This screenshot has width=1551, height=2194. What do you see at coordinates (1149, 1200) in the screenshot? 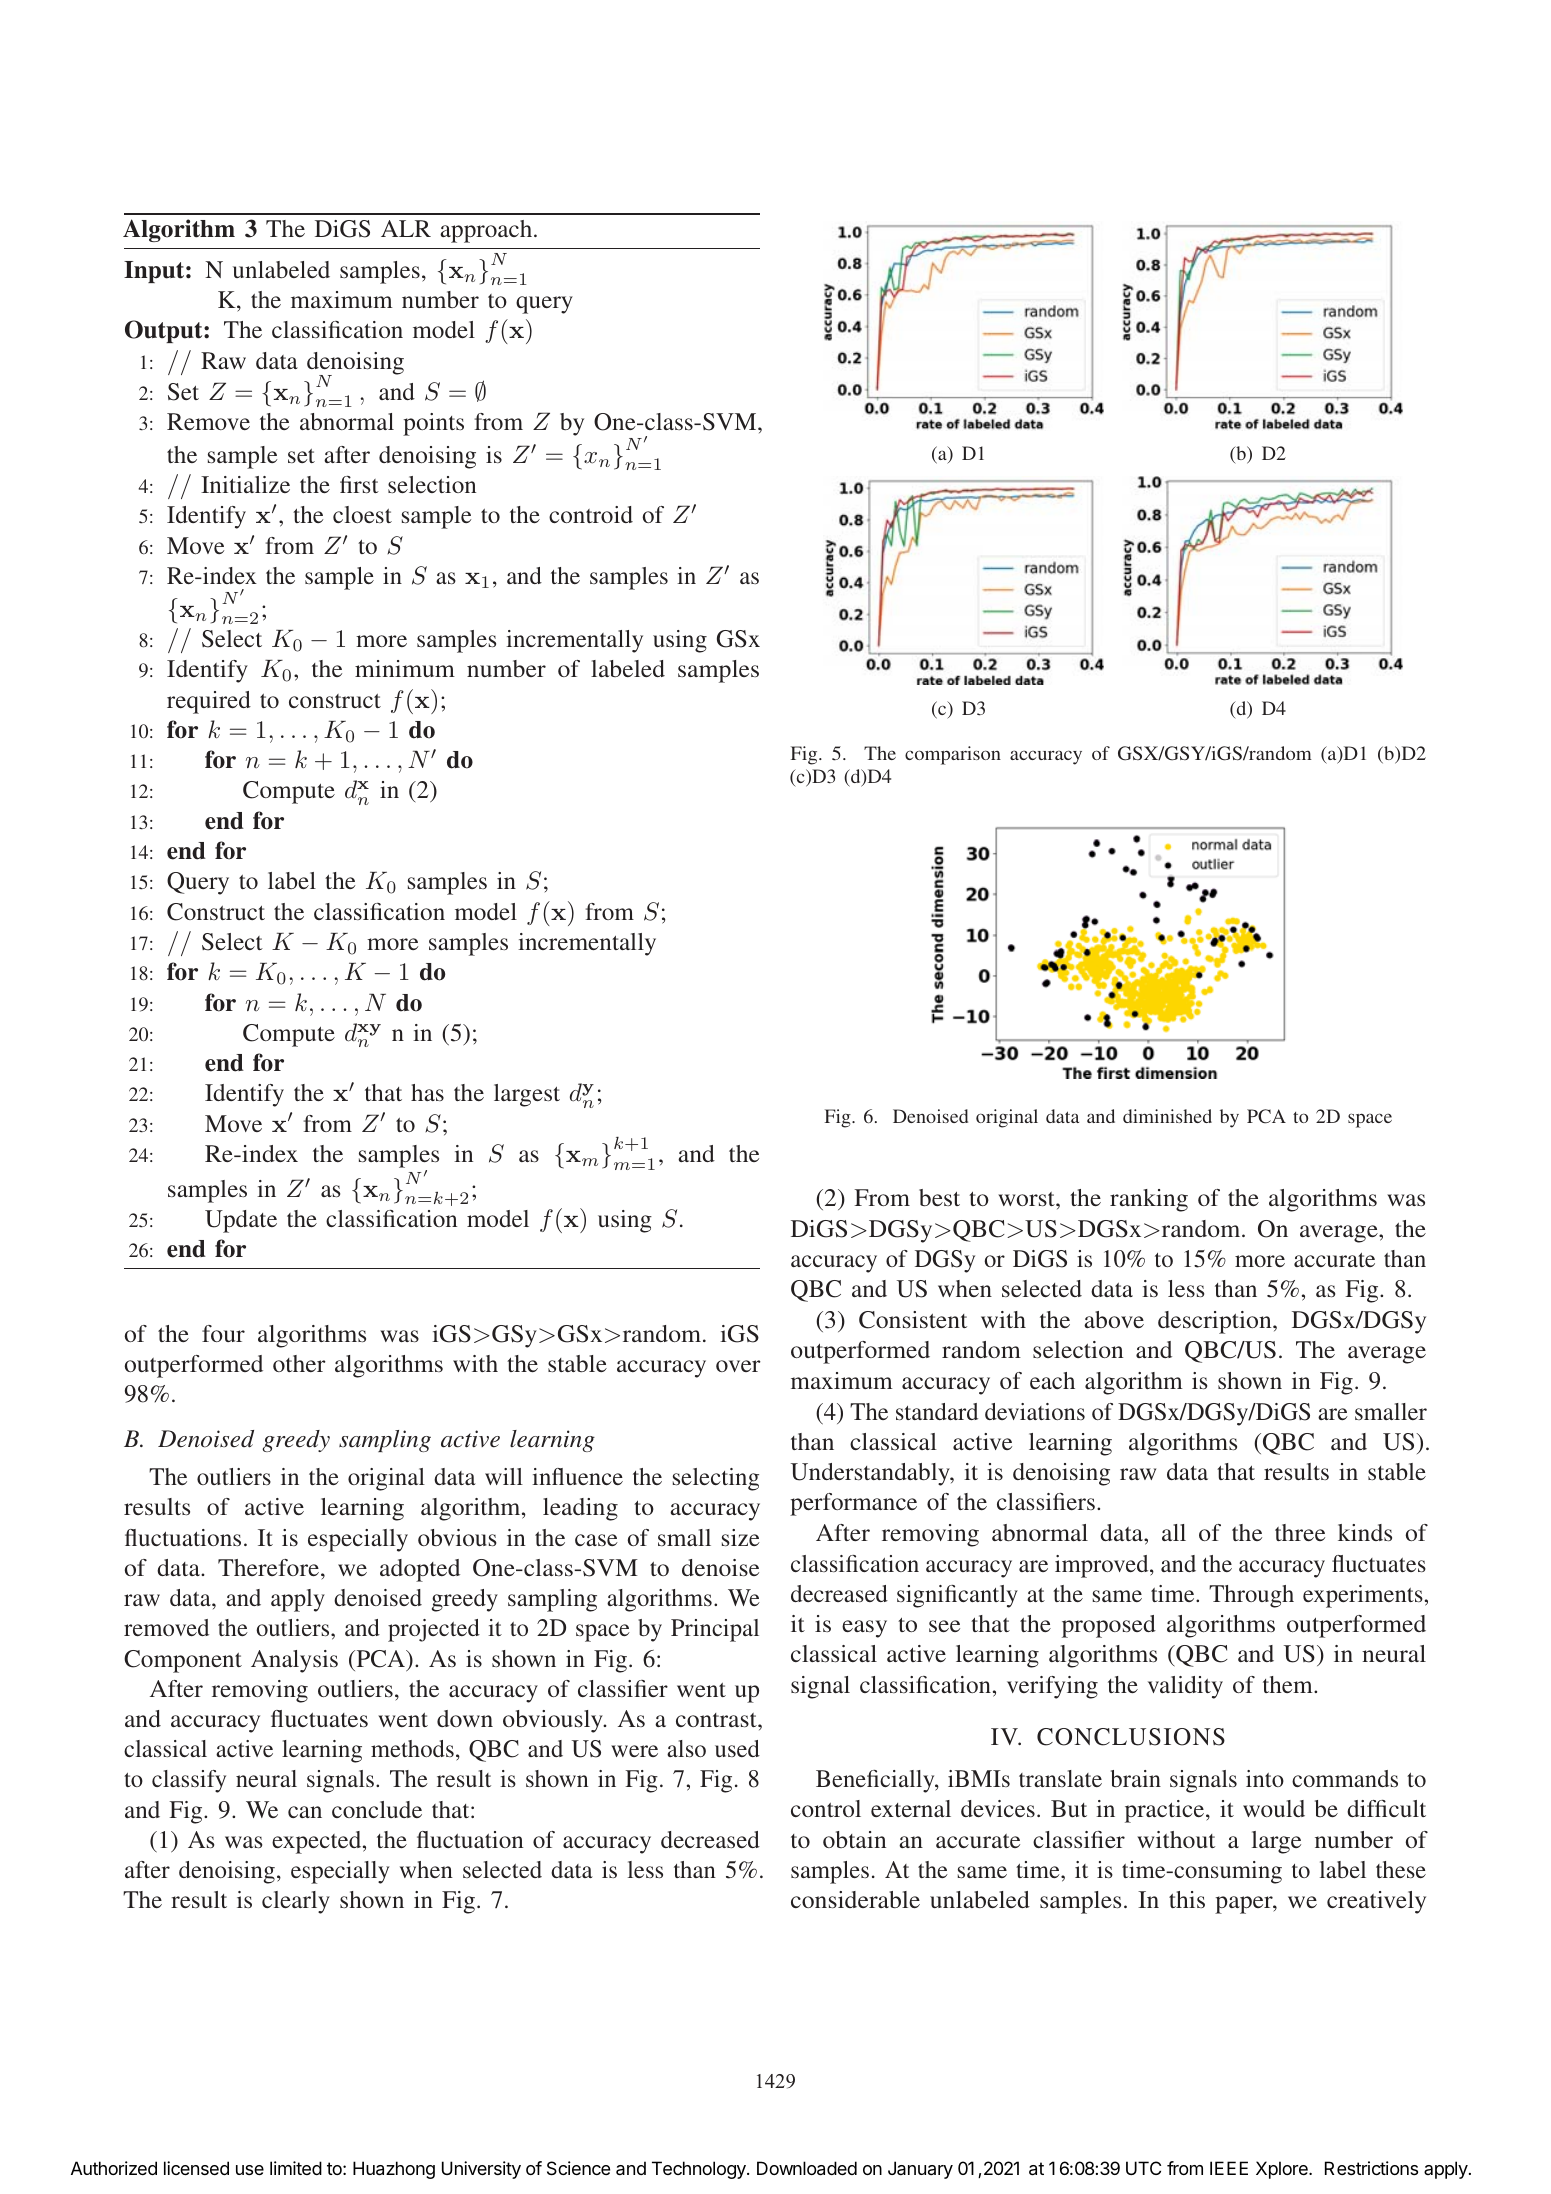
I see `ranking` at bounding box center [1149, 1200].
